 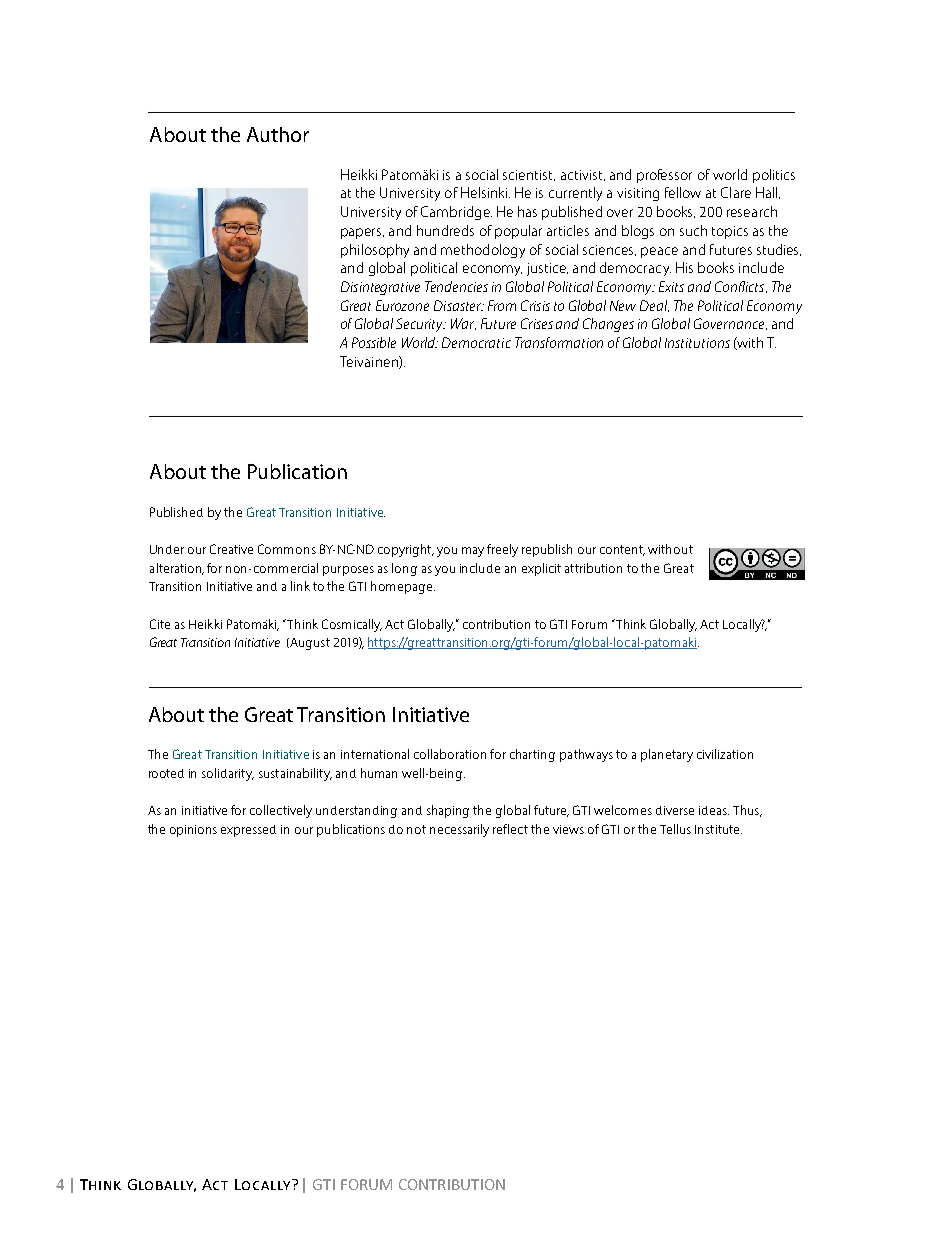 I want to click on professor, so click(x=664, y=176).
